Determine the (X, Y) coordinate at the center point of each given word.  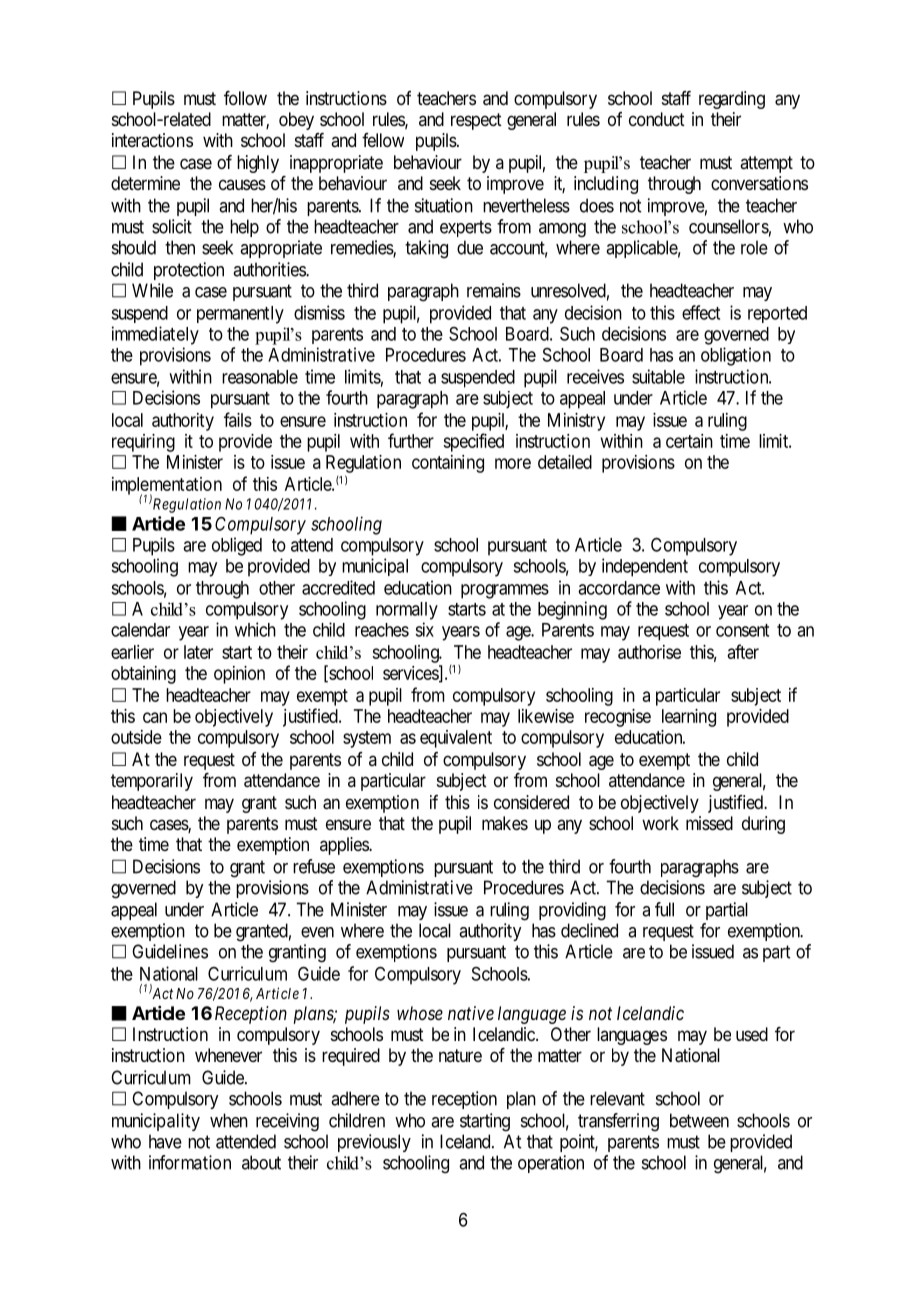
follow (245, 98)
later (198, 652)
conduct (657, 119)
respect (476, 121)
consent (742, 630)
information (190, 1162)
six (424, 629)
